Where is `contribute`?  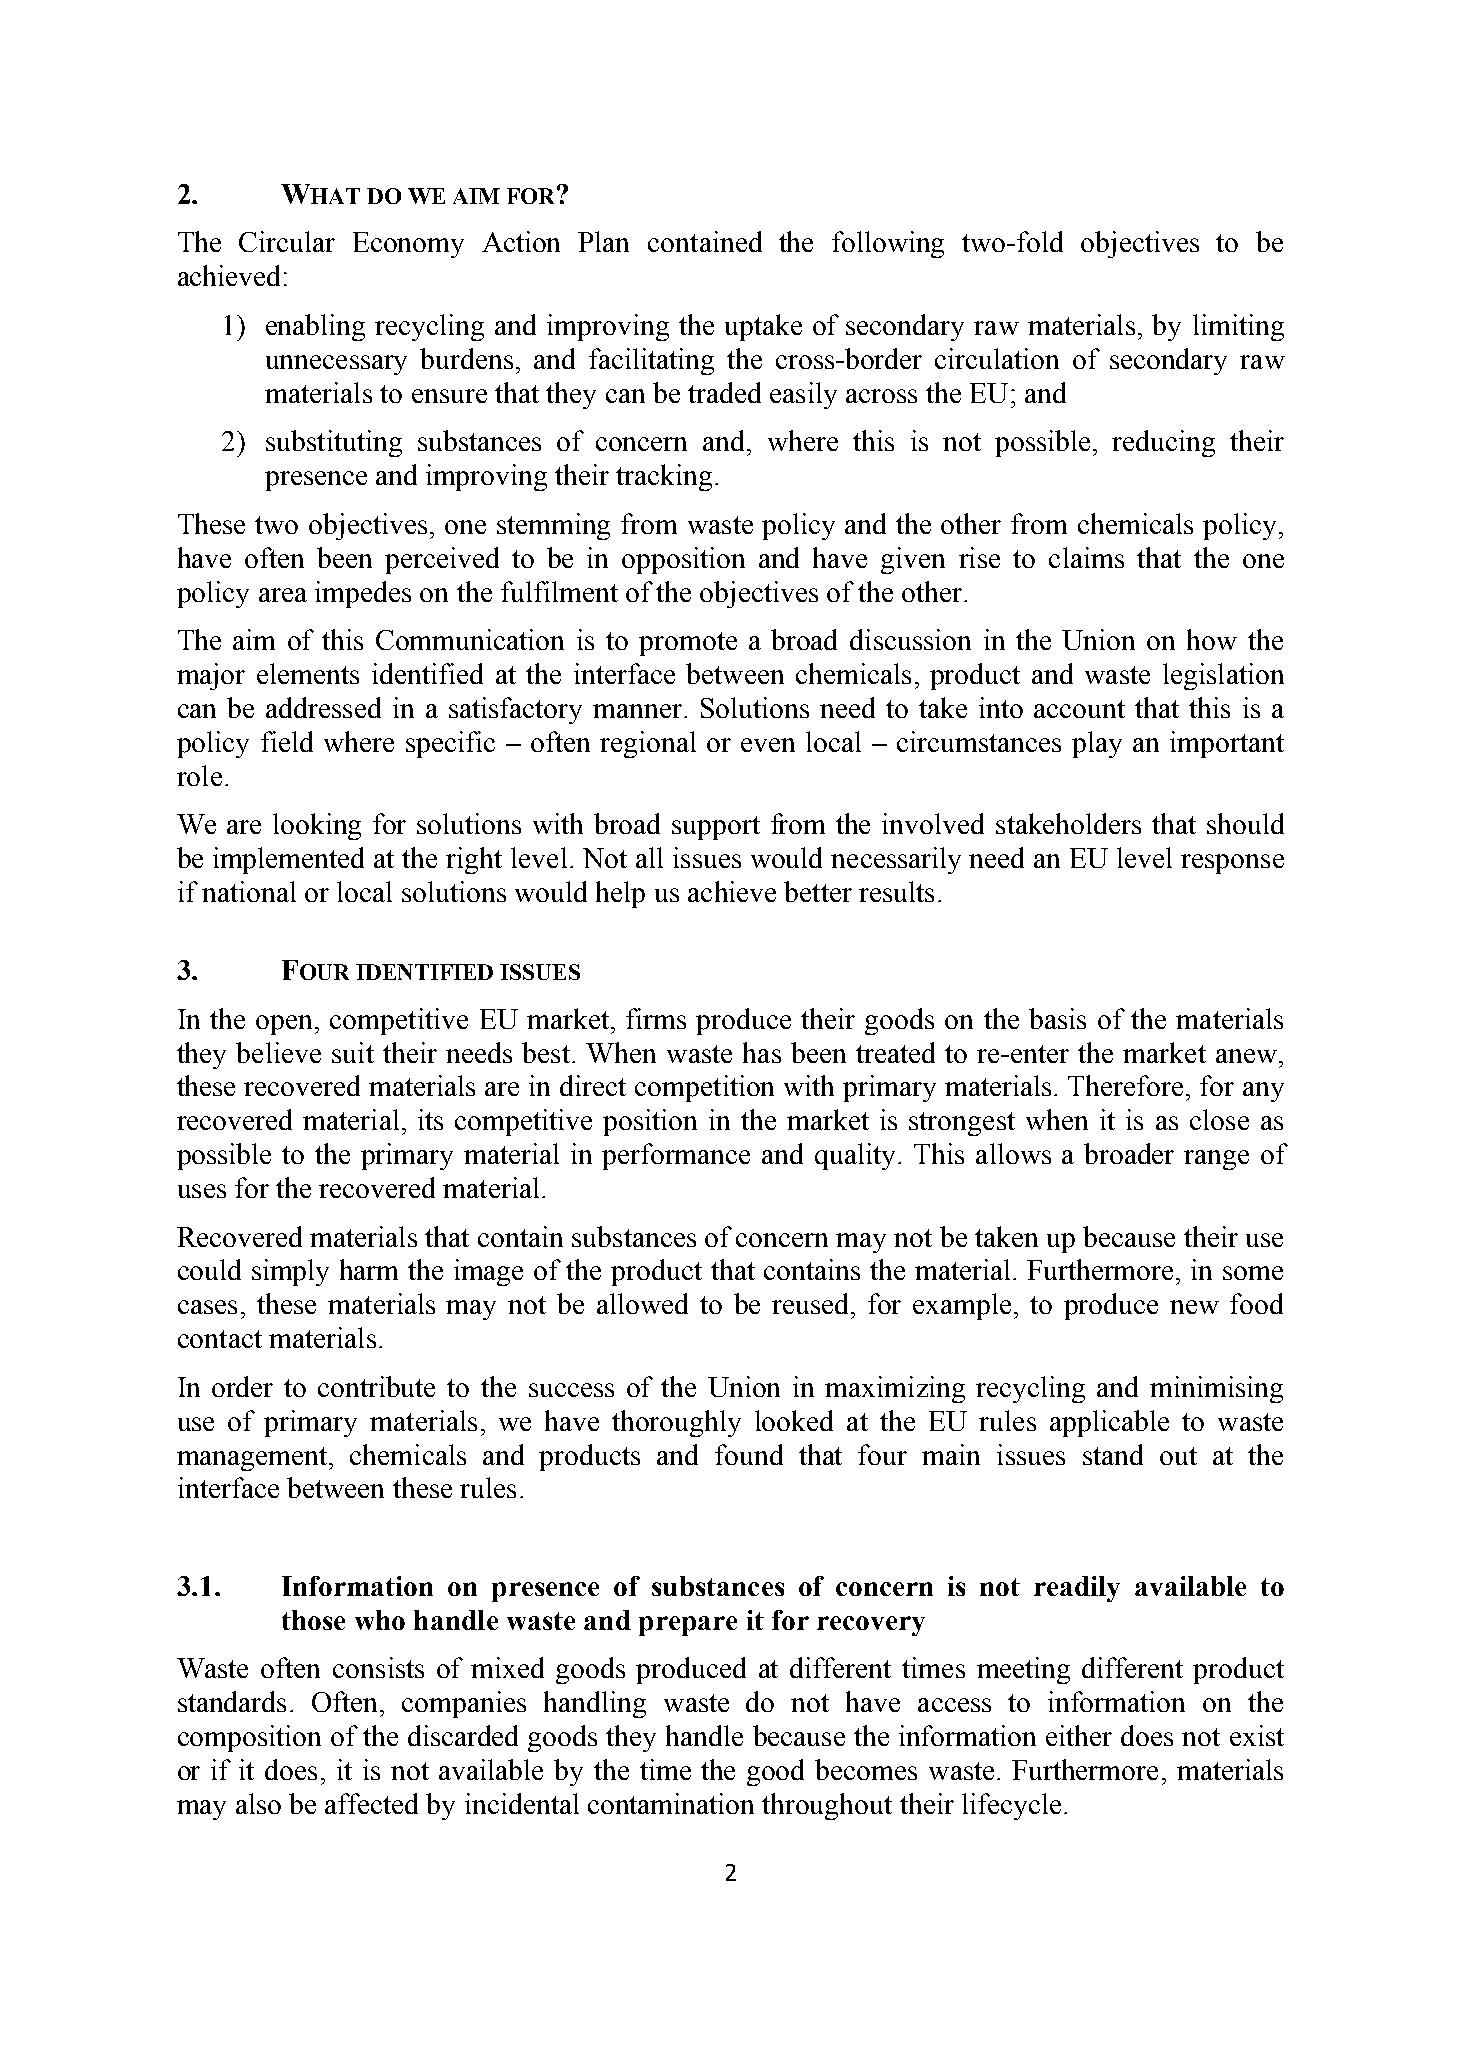
contribute is located at coordinates (376, 1386).
